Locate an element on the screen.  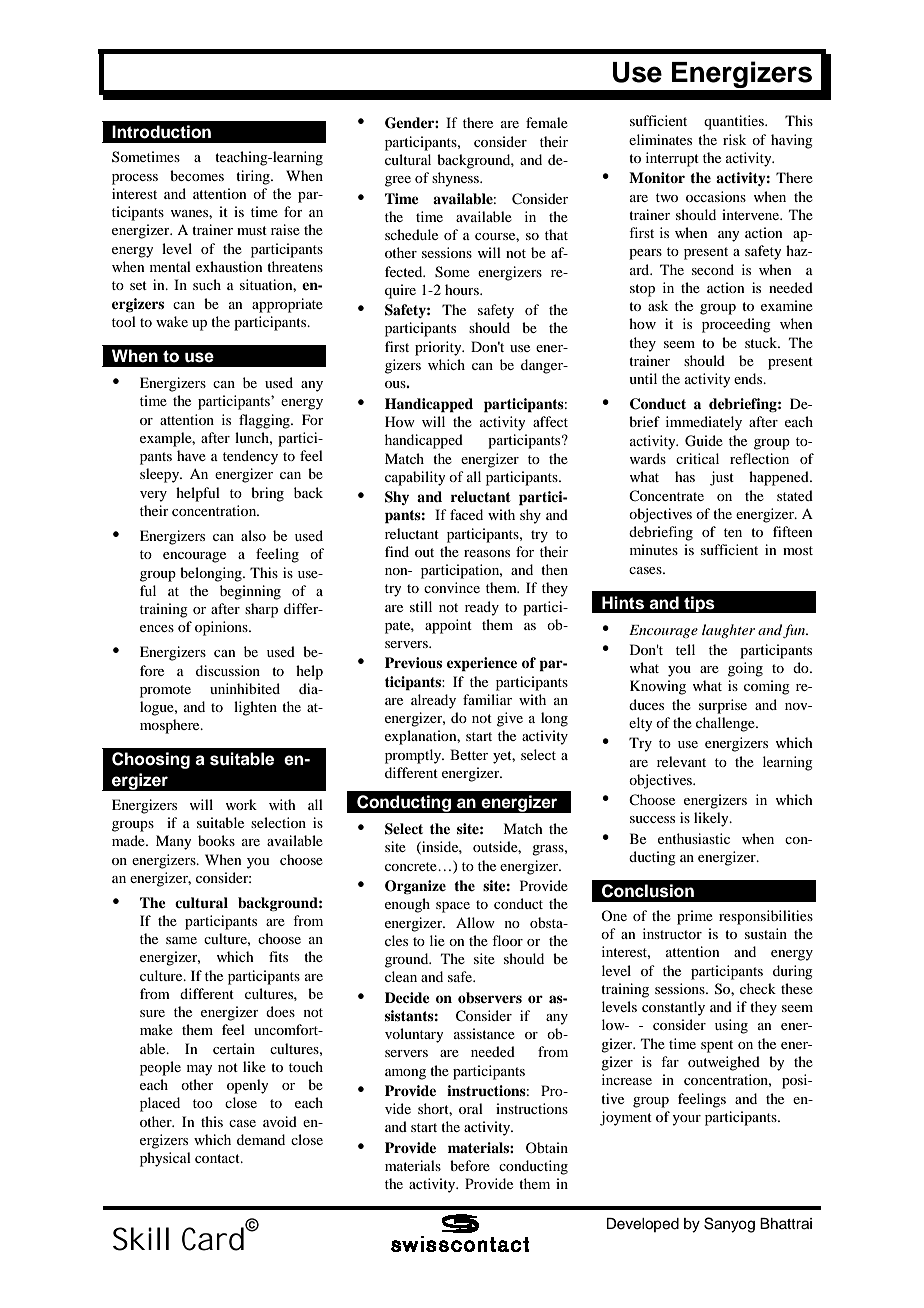
becomes is located at coordinates (197, 175).
